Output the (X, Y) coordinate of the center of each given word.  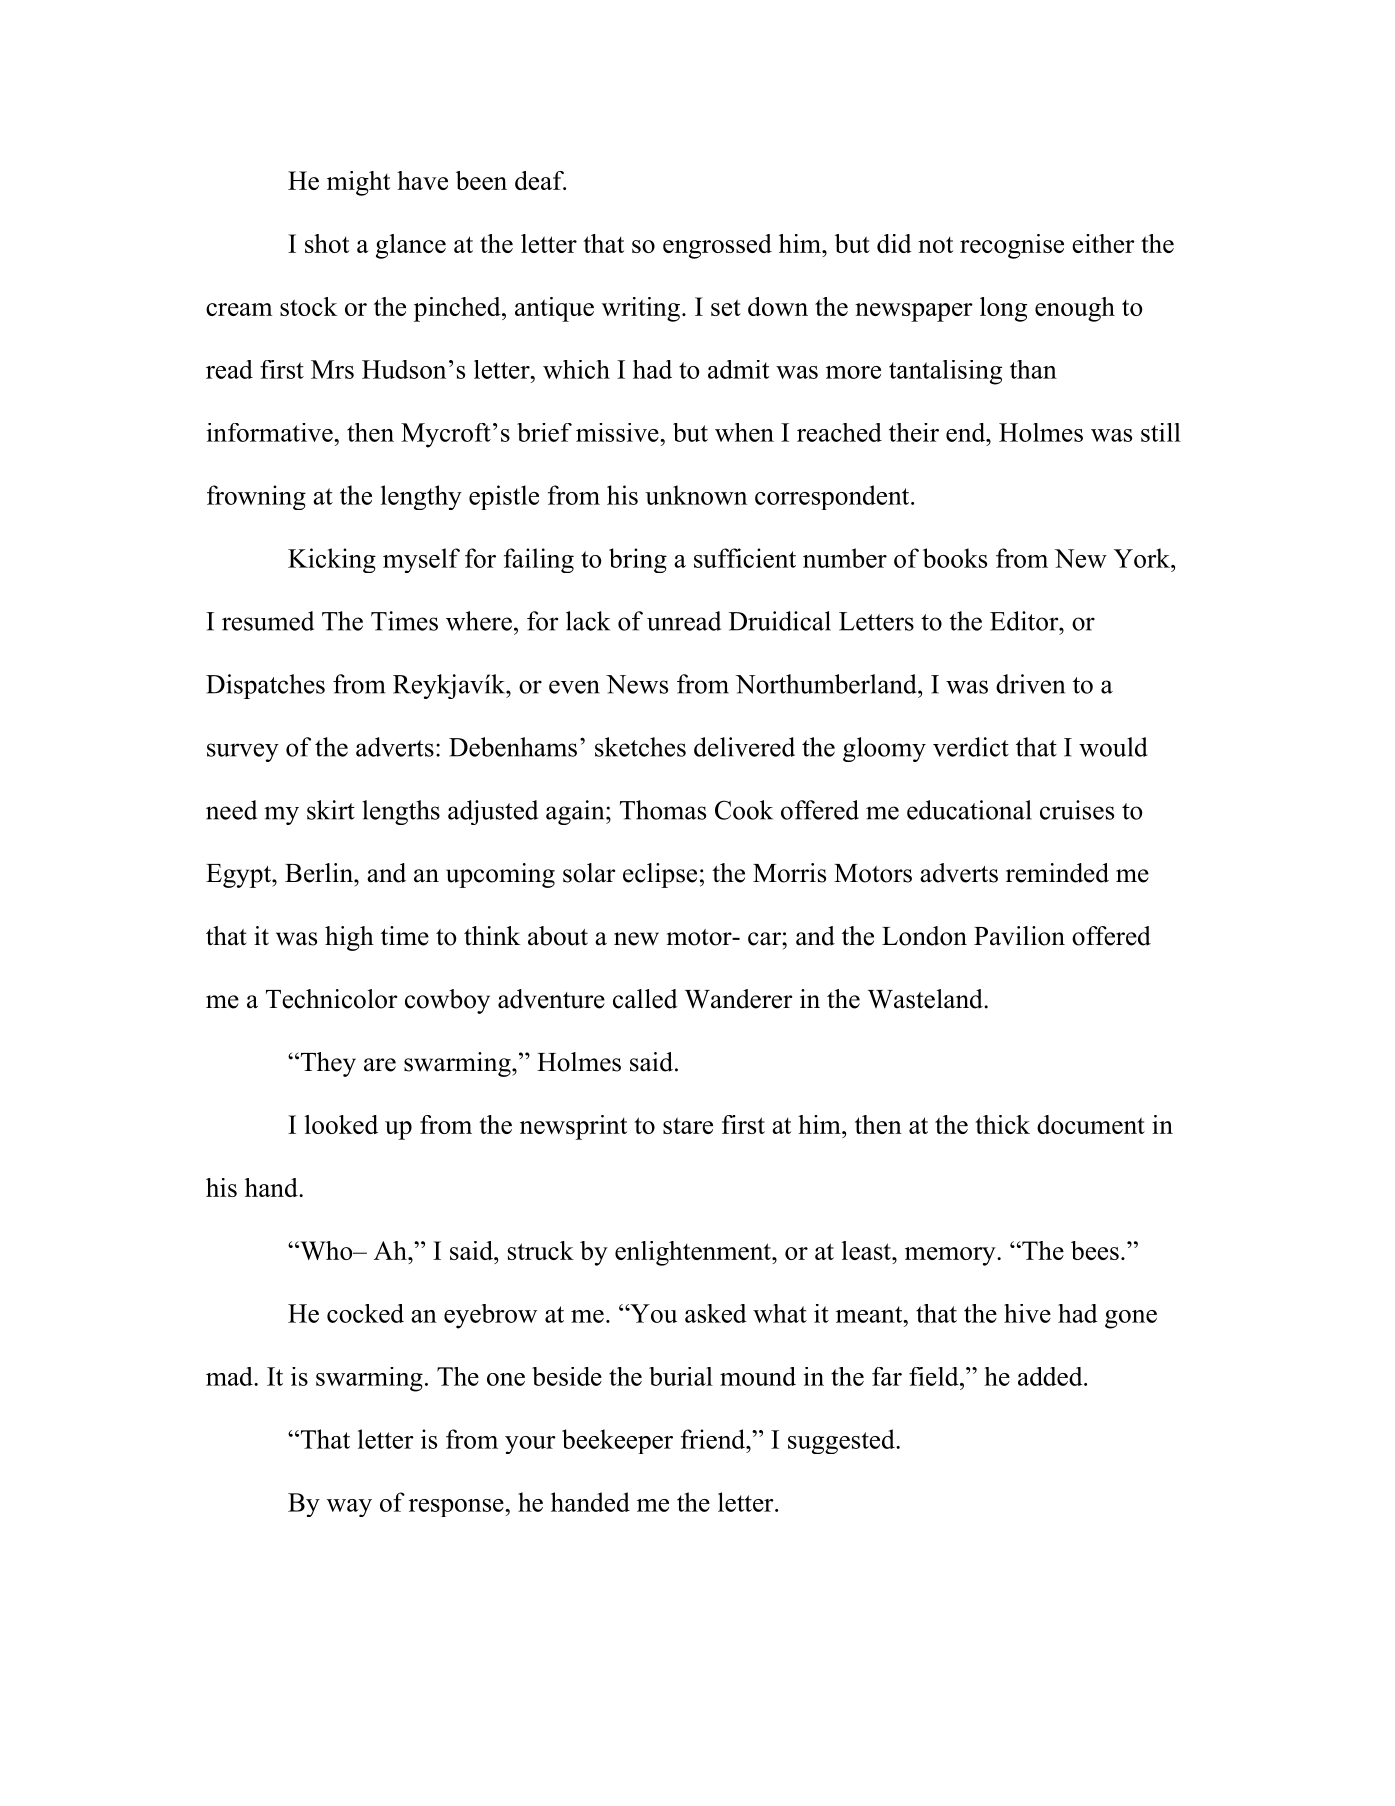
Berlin (320, 873)
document (1091, 1124)
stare (688, 1125)
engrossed (717, 246)
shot (327, 243)
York (1143, 558)
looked (341, 1124)
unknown (696, 495)
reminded (1057, 873)
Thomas (663, 810)
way (349, 1508)
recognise (1012, 246)
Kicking (332, 560)
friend (714, 1439)
